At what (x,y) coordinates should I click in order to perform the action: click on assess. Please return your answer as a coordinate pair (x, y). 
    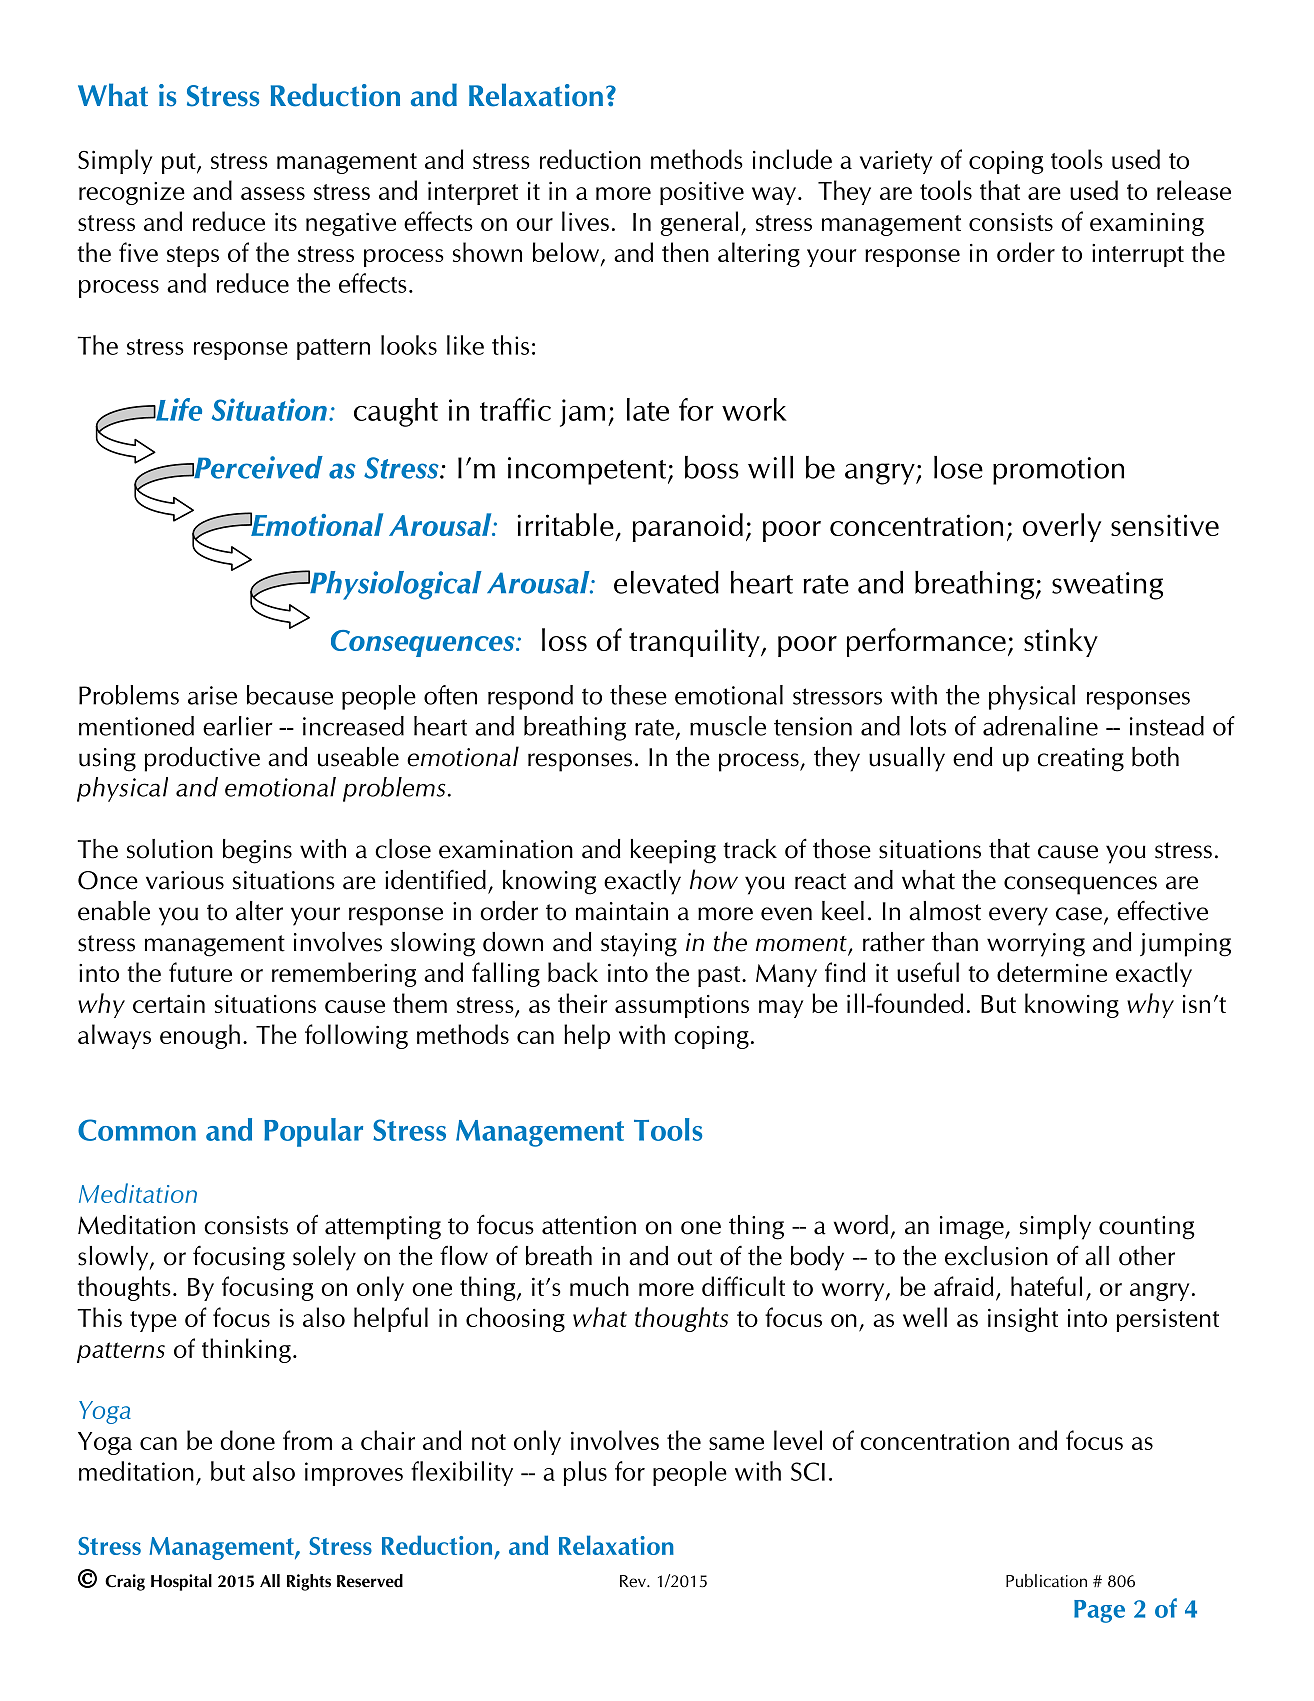
    Looking at the image, I should click on (273, 193).
